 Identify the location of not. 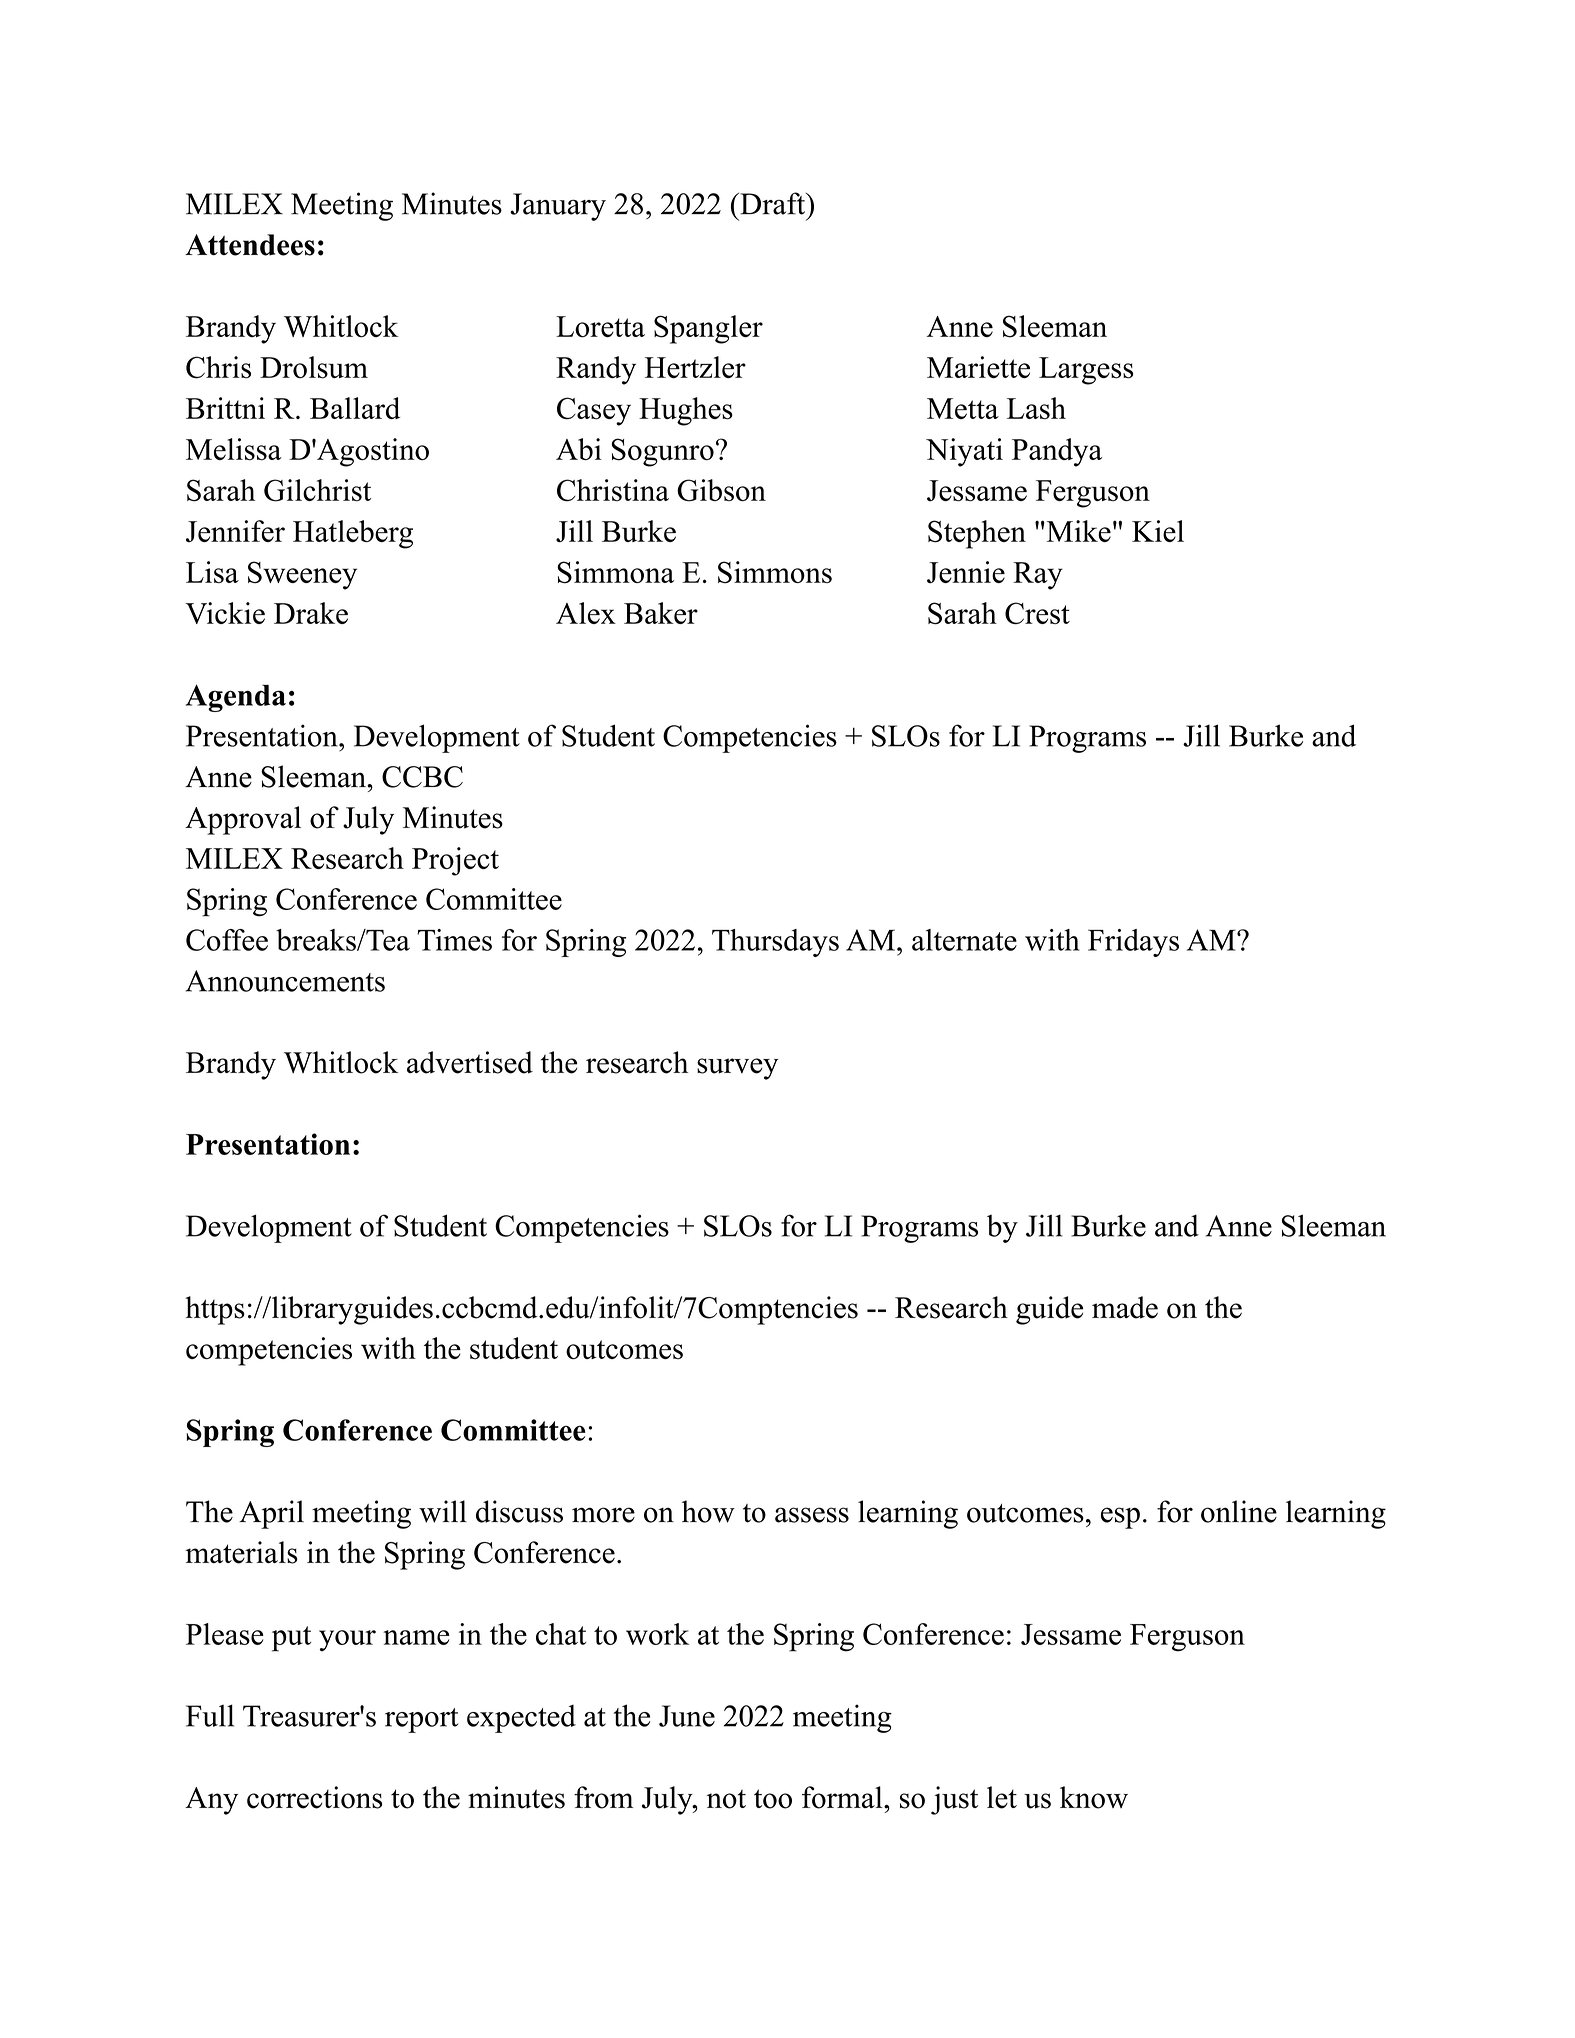
(726, 1799).
